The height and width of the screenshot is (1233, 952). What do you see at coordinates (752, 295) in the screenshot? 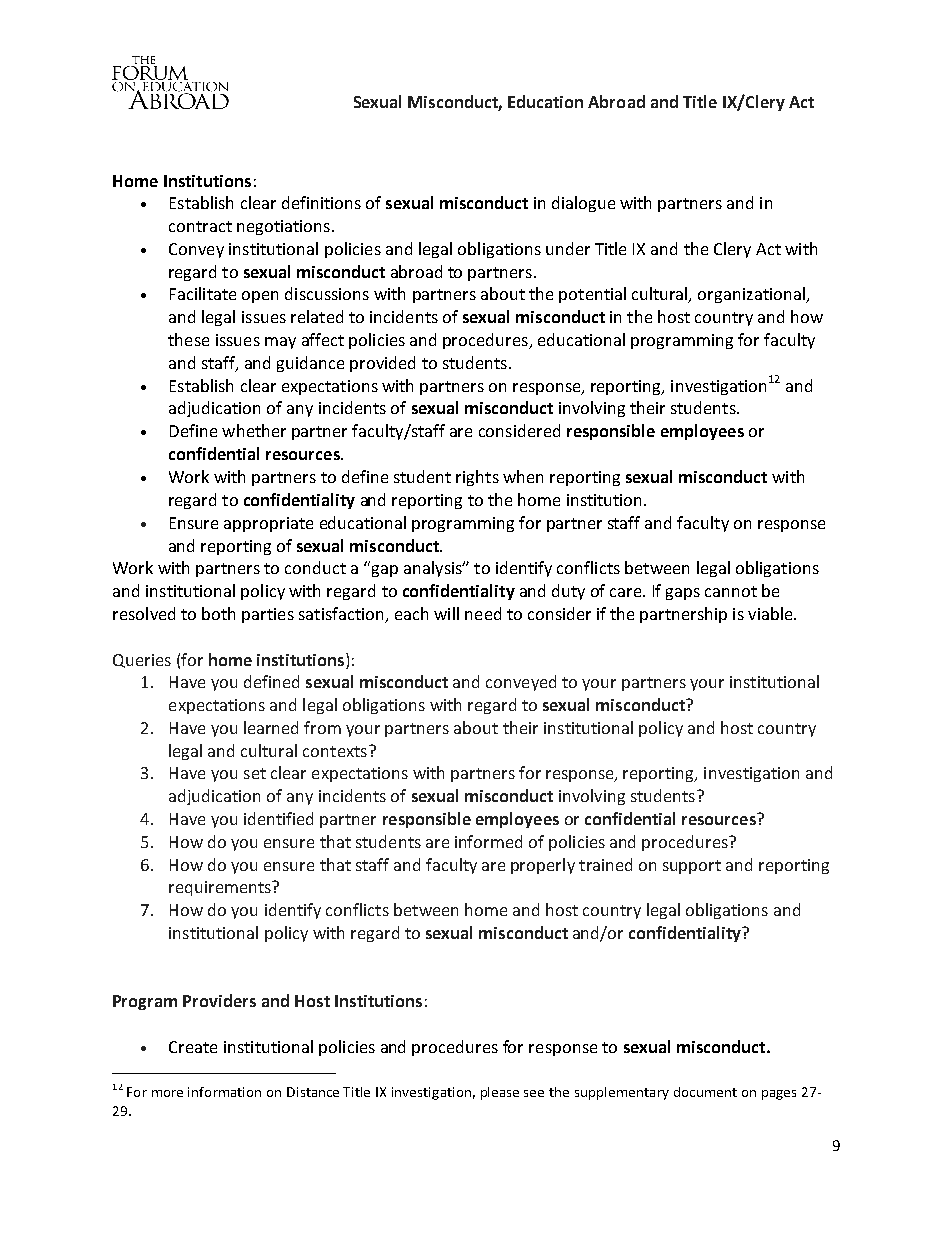
I see `organizational` at bounding box center [752, 295].
